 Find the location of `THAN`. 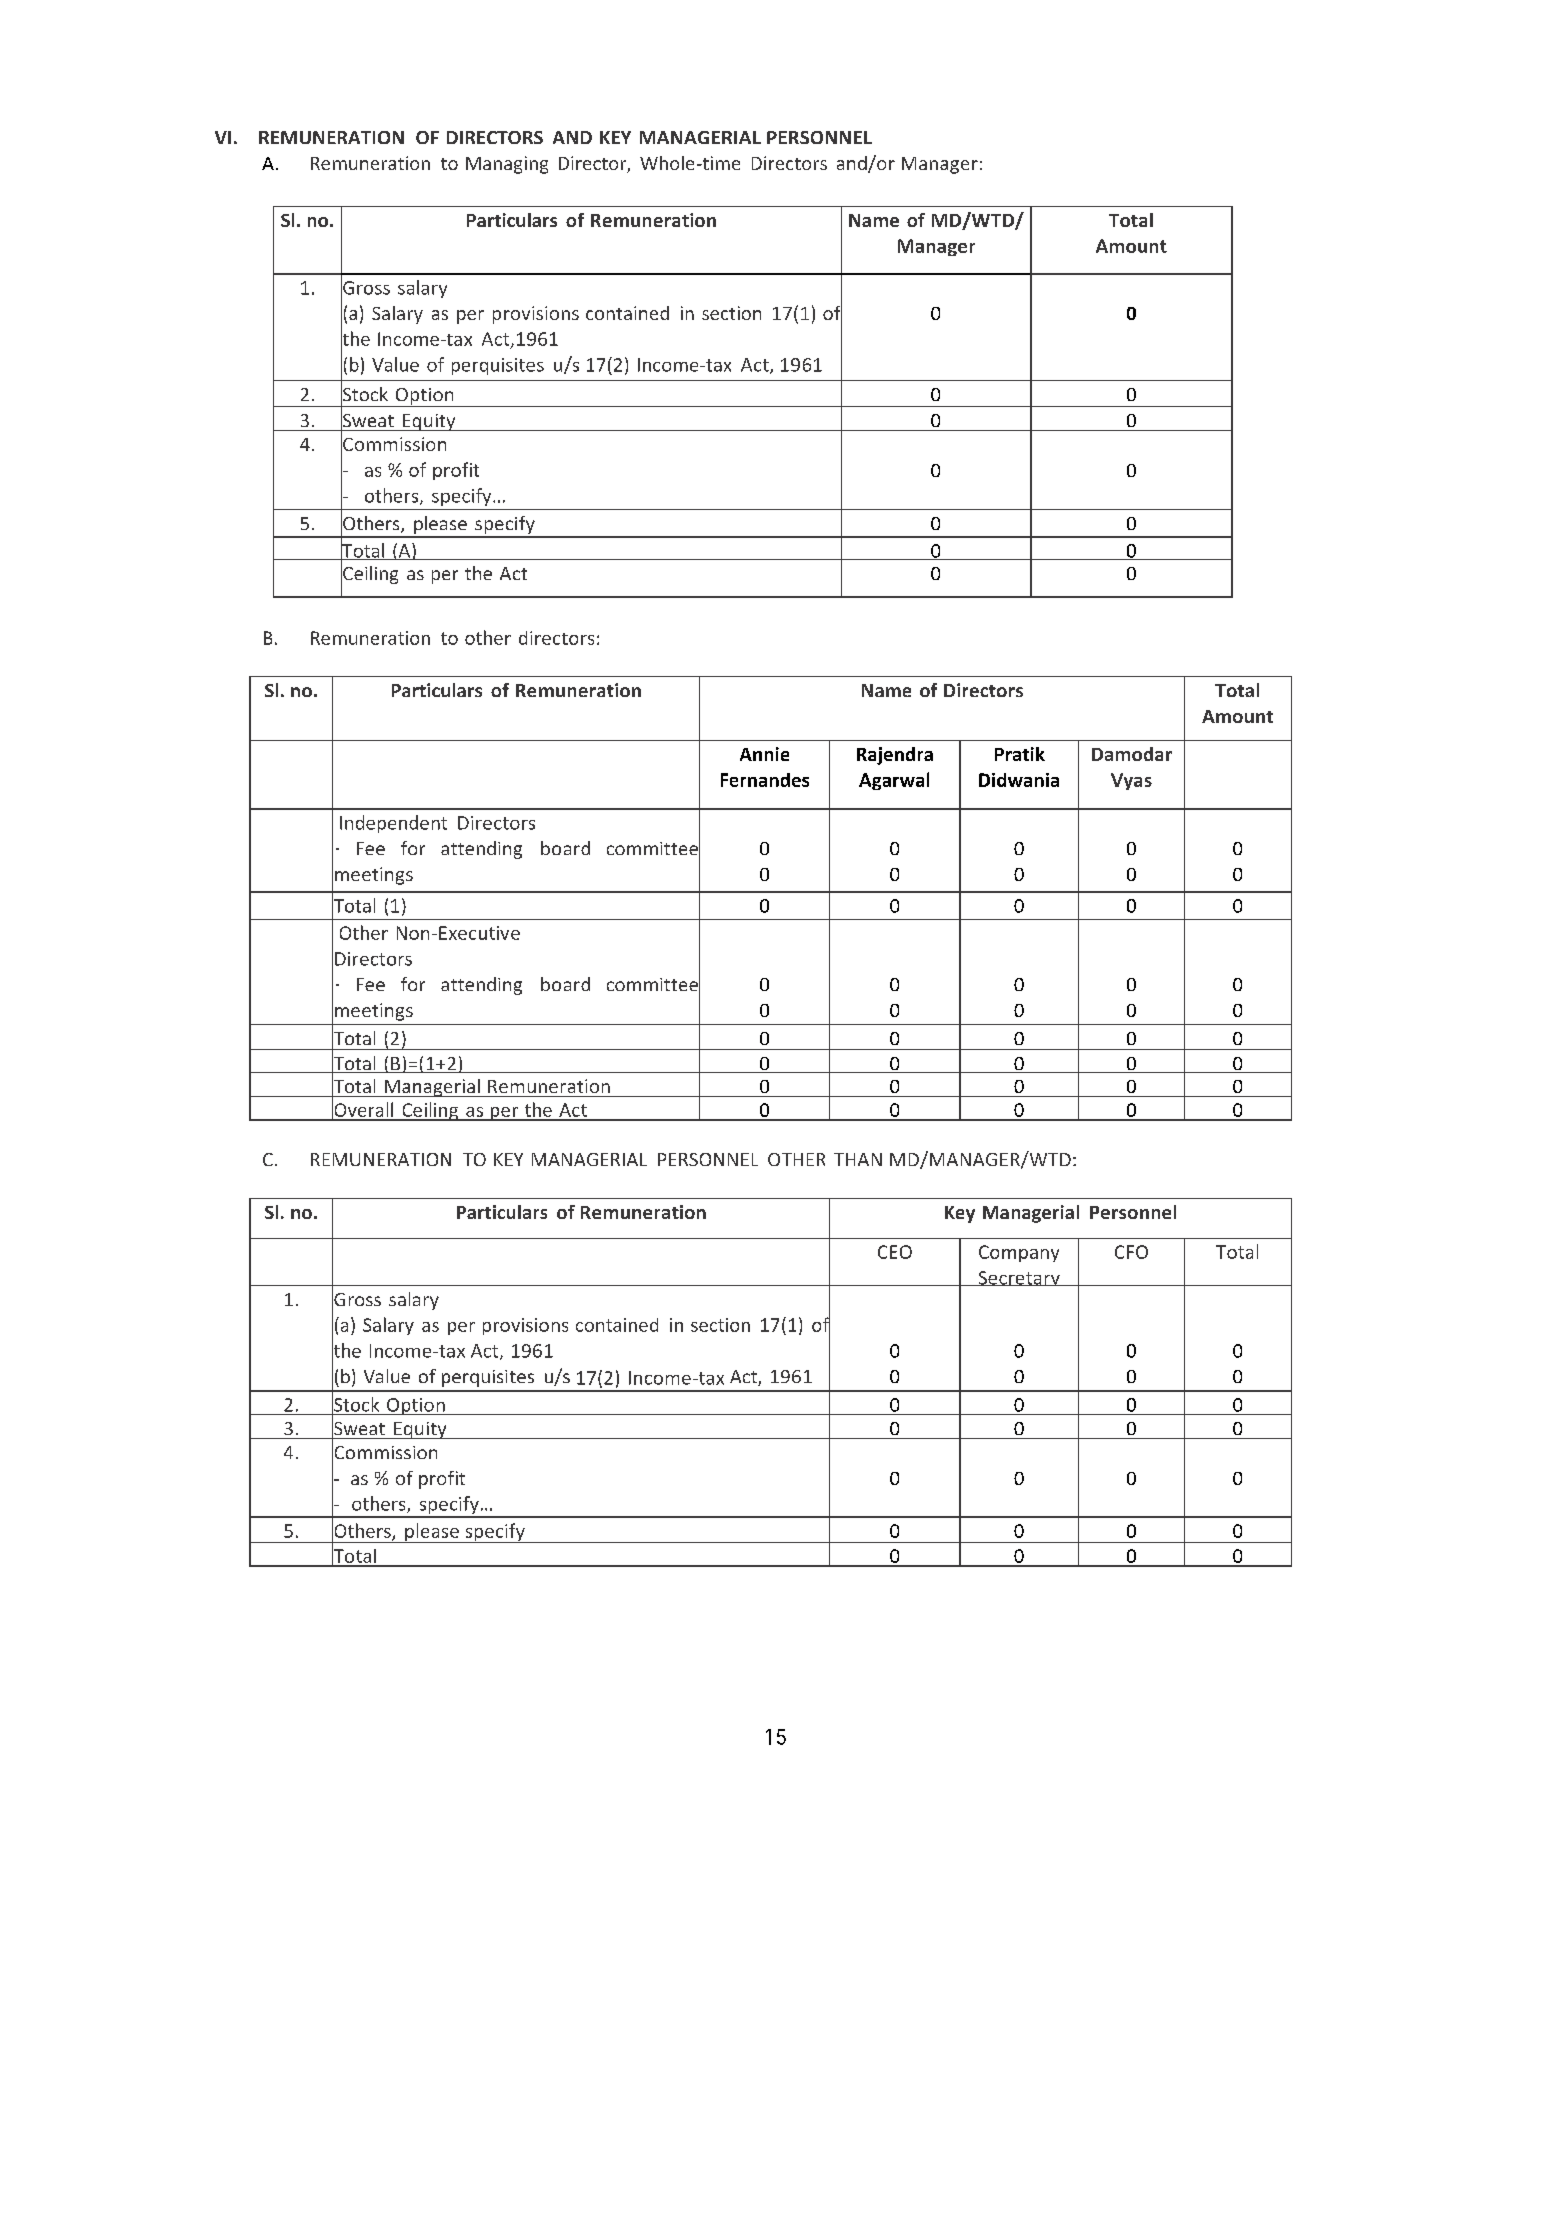

THAN is located at coordinates (858, 1159).
